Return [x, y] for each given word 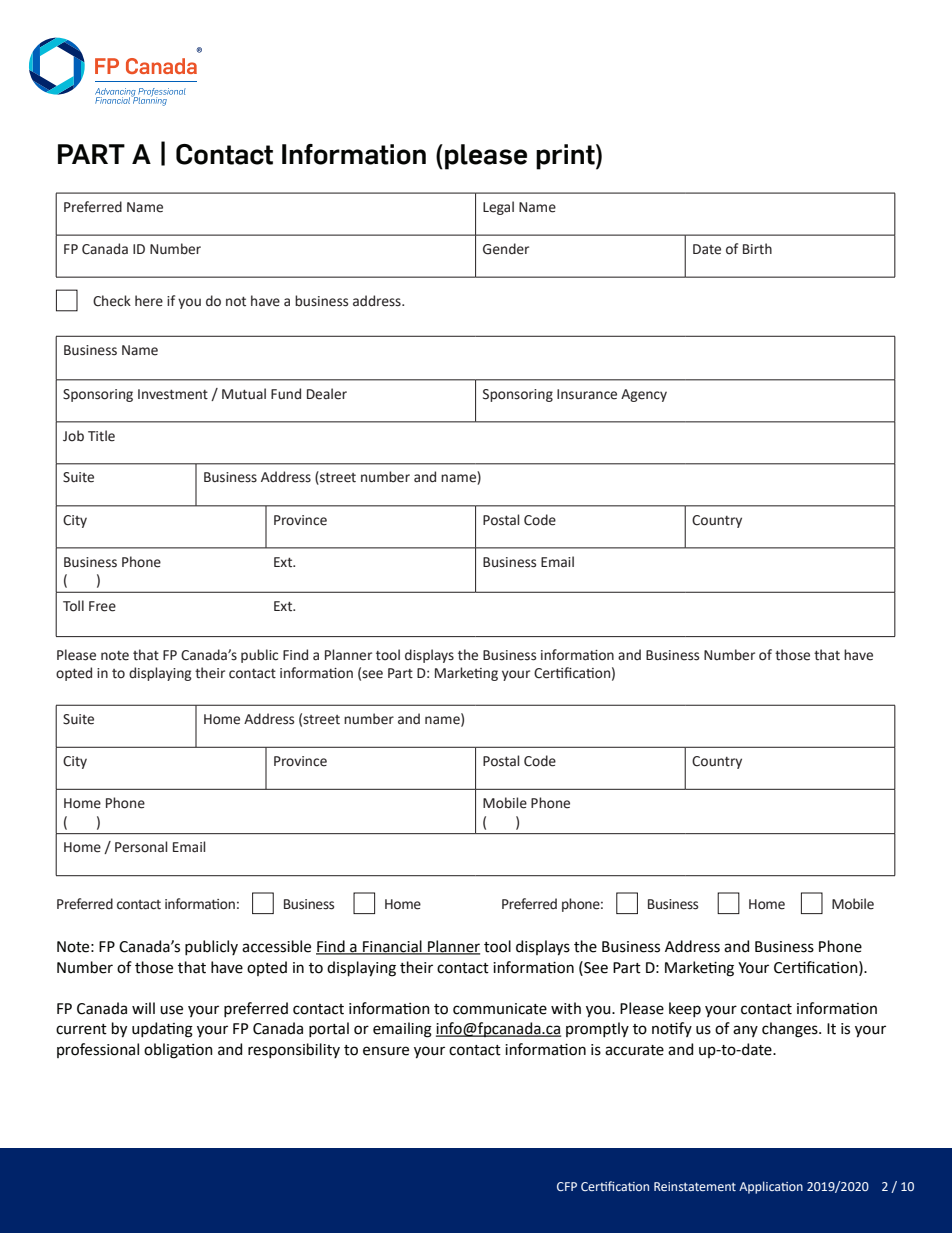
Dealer [327, 394]
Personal [141, 847]
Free [102, 606]
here [149, 301]
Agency [644, 395]
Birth [757, 249]
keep [685, 1009]
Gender [506, 249]
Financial [392, 947]
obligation [178, 1051]
